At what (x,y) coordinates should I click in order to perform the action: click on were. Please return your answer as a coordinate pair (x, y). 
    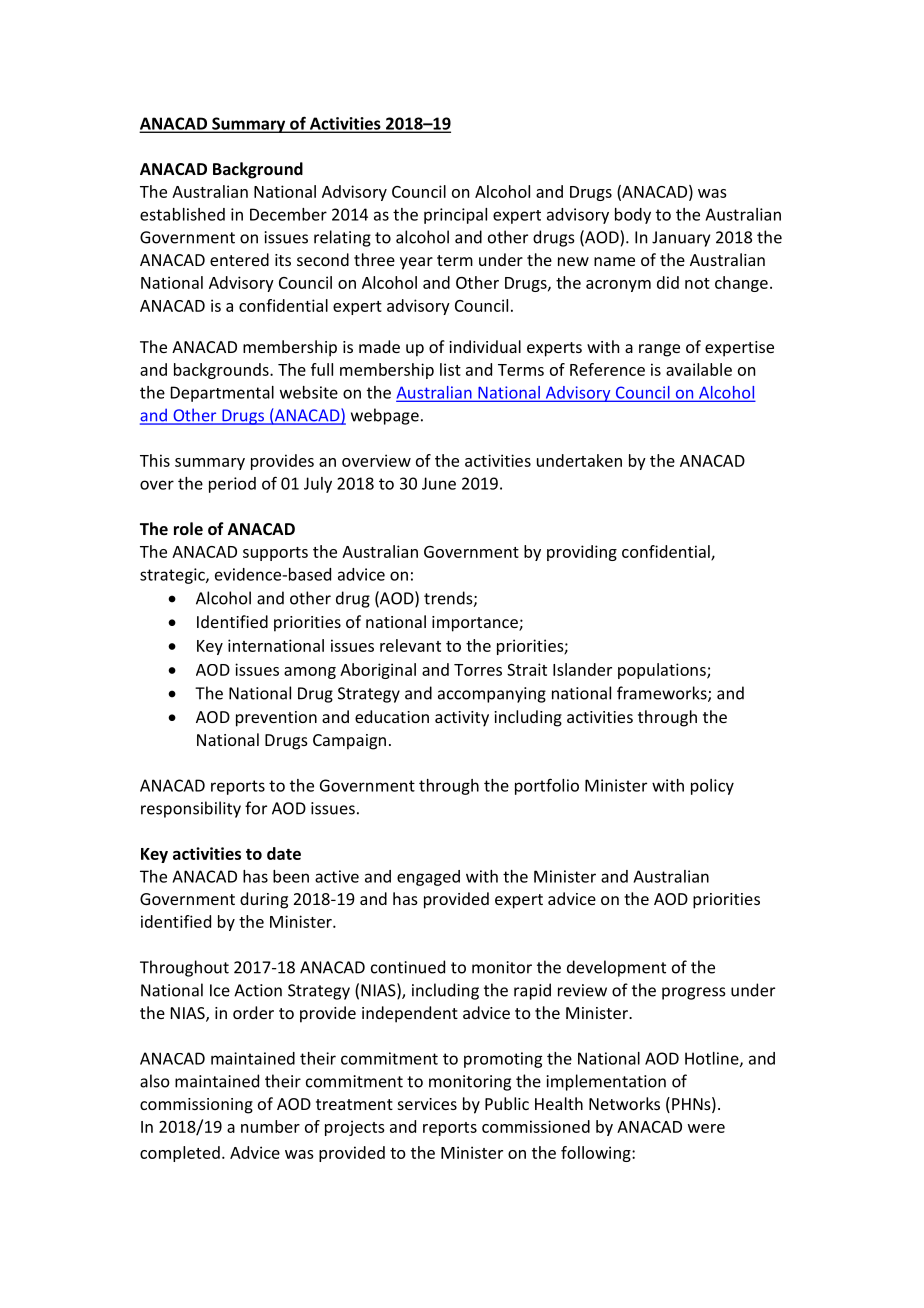
    Looking at the image, I should click on (706, 1128).
